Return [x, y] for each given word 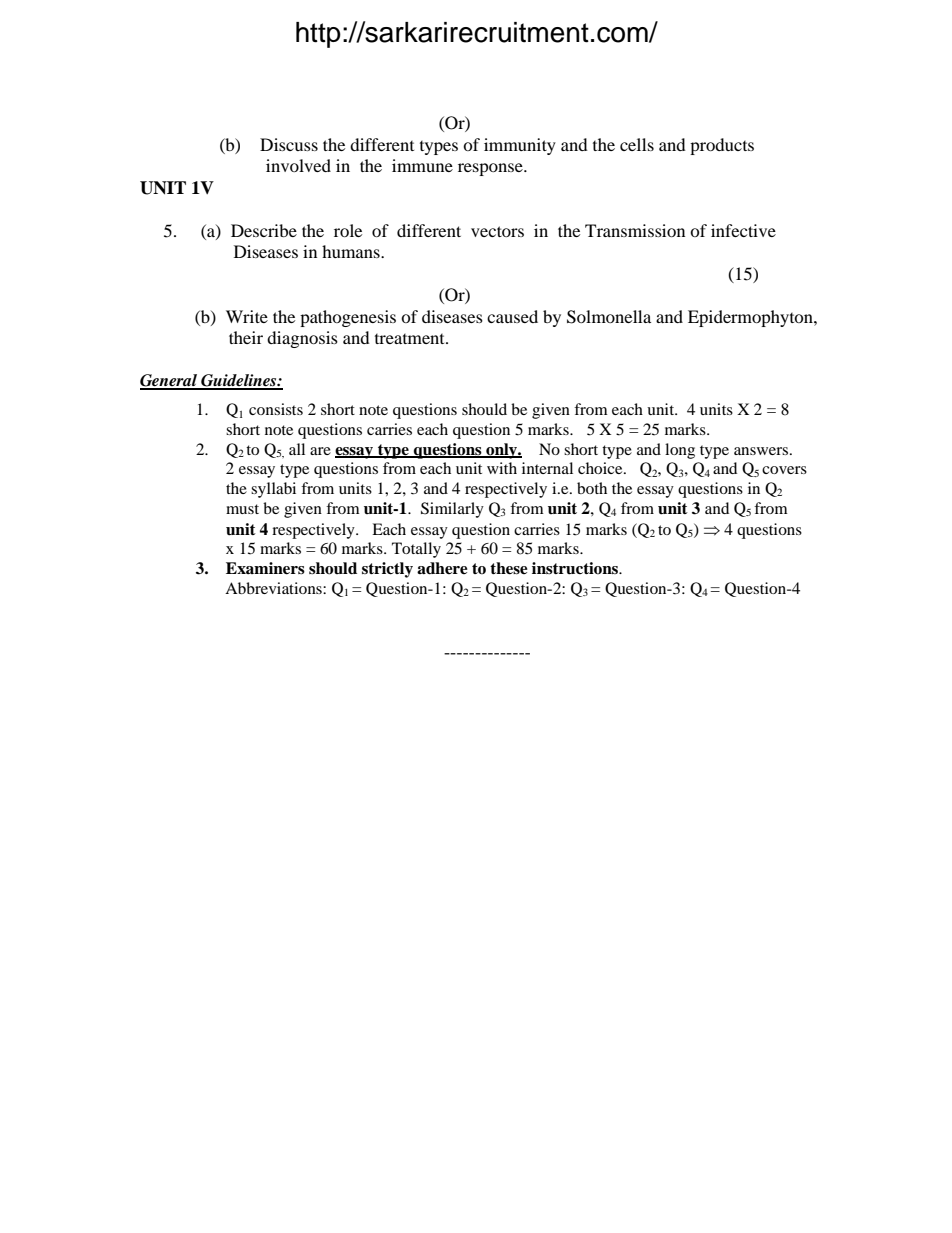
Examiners [265, 568]
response [491, 169]
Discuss [289, 144]
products [722, 146]
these [509, 568]
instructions [576, 568]
